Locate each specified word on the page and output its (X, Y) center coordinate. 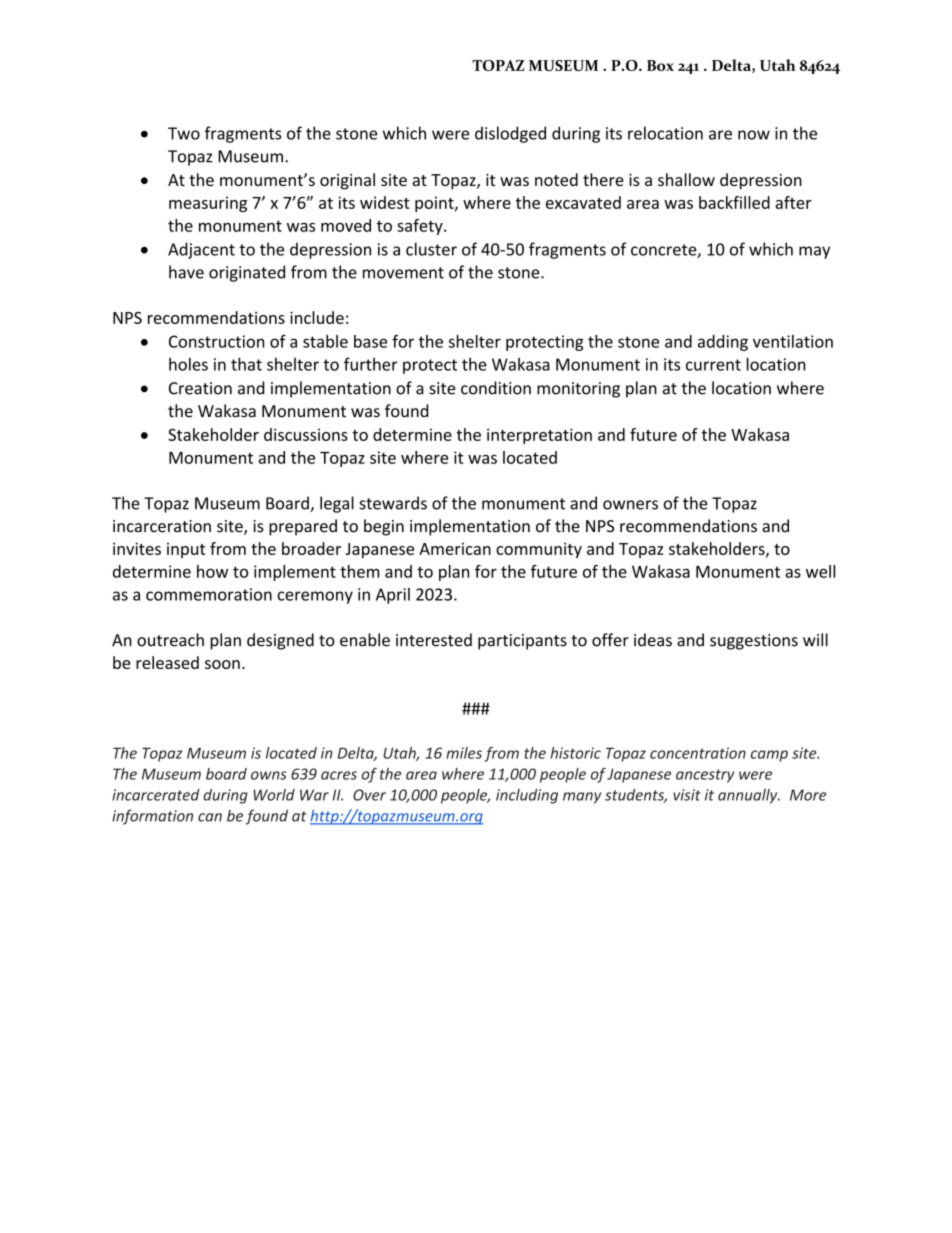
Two (184, 133)
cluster (431, 249)
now (754, 135)
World (274, 795)
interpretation (539, 436)
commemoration (209, 594)
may (814, 252)
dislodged (510, 134)
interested (434, 640)
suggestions (754, 642)
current (713, 365)
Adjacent (201, 250)
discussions (306, 434)
